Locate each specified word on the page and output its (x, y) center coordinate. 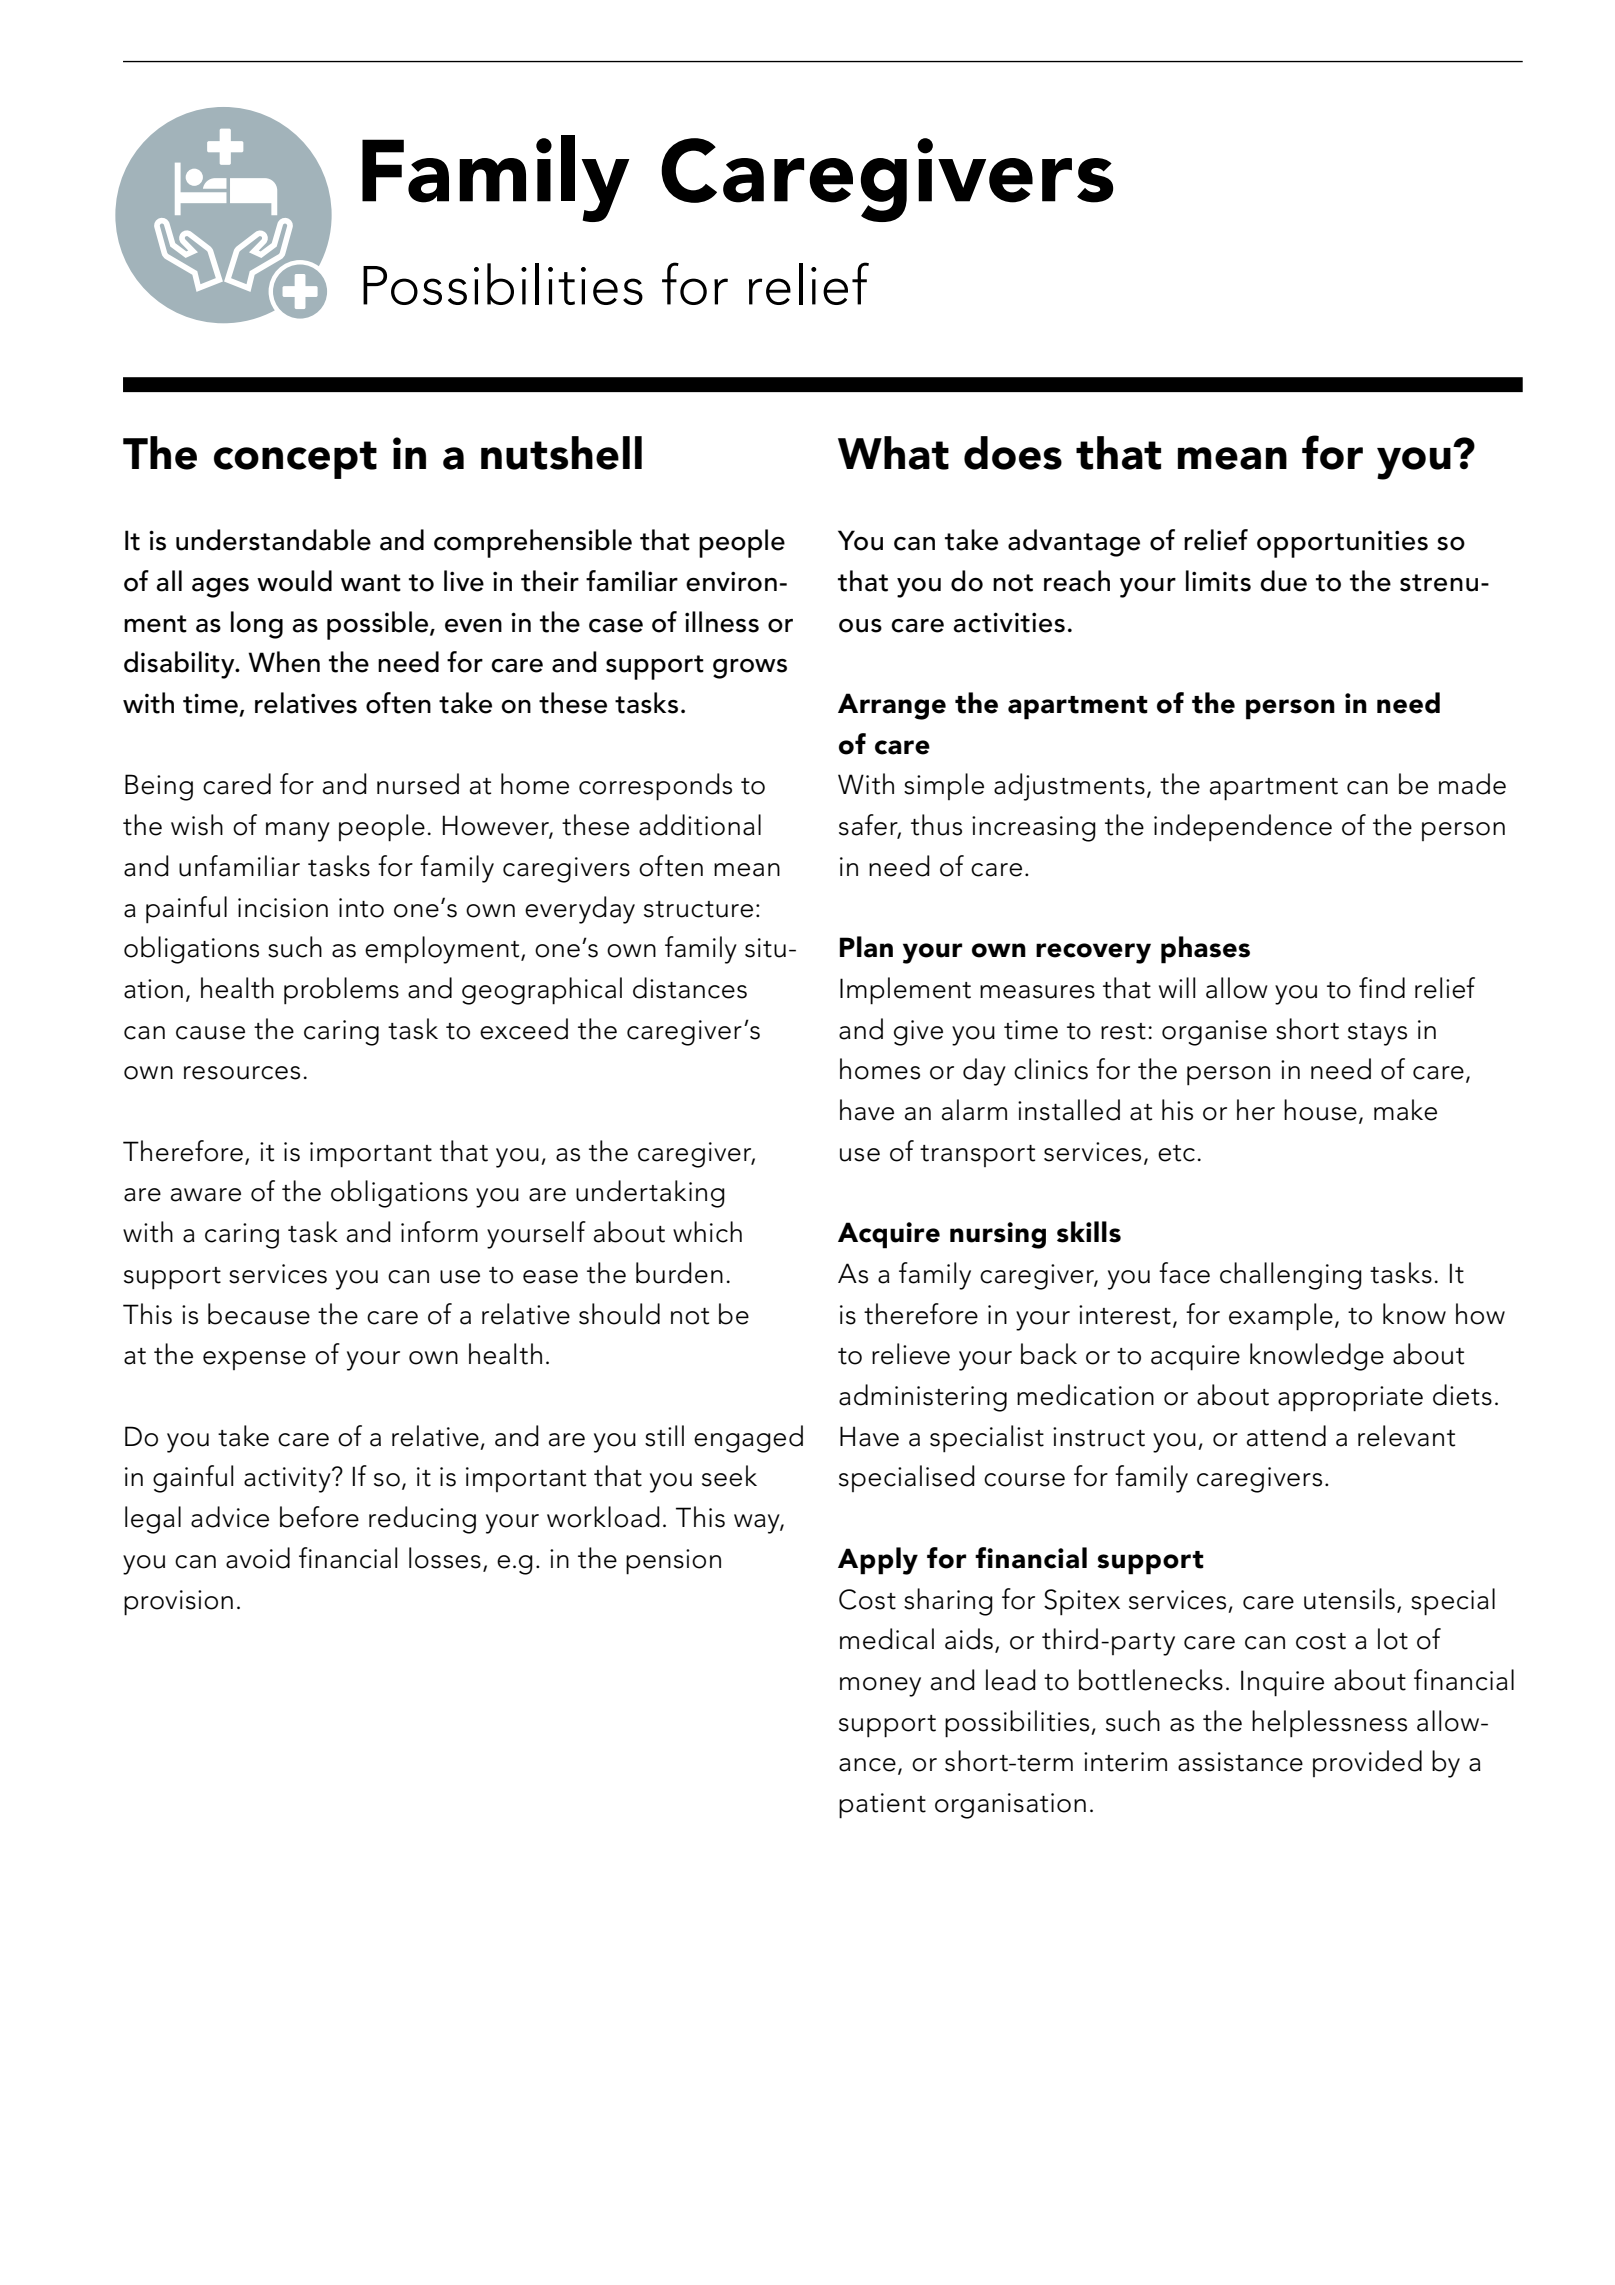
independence (1243, 828)
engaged (748, 1439)
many (298, 832)
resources (242, 1073)
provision (178, 1603)
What (893, 453)
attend (1286, 1436)
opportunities (1342, 544)
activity (288, 1480)
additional (700, 825)
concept (295, 460)
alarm (974, 1110)
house (1320, 1110)
